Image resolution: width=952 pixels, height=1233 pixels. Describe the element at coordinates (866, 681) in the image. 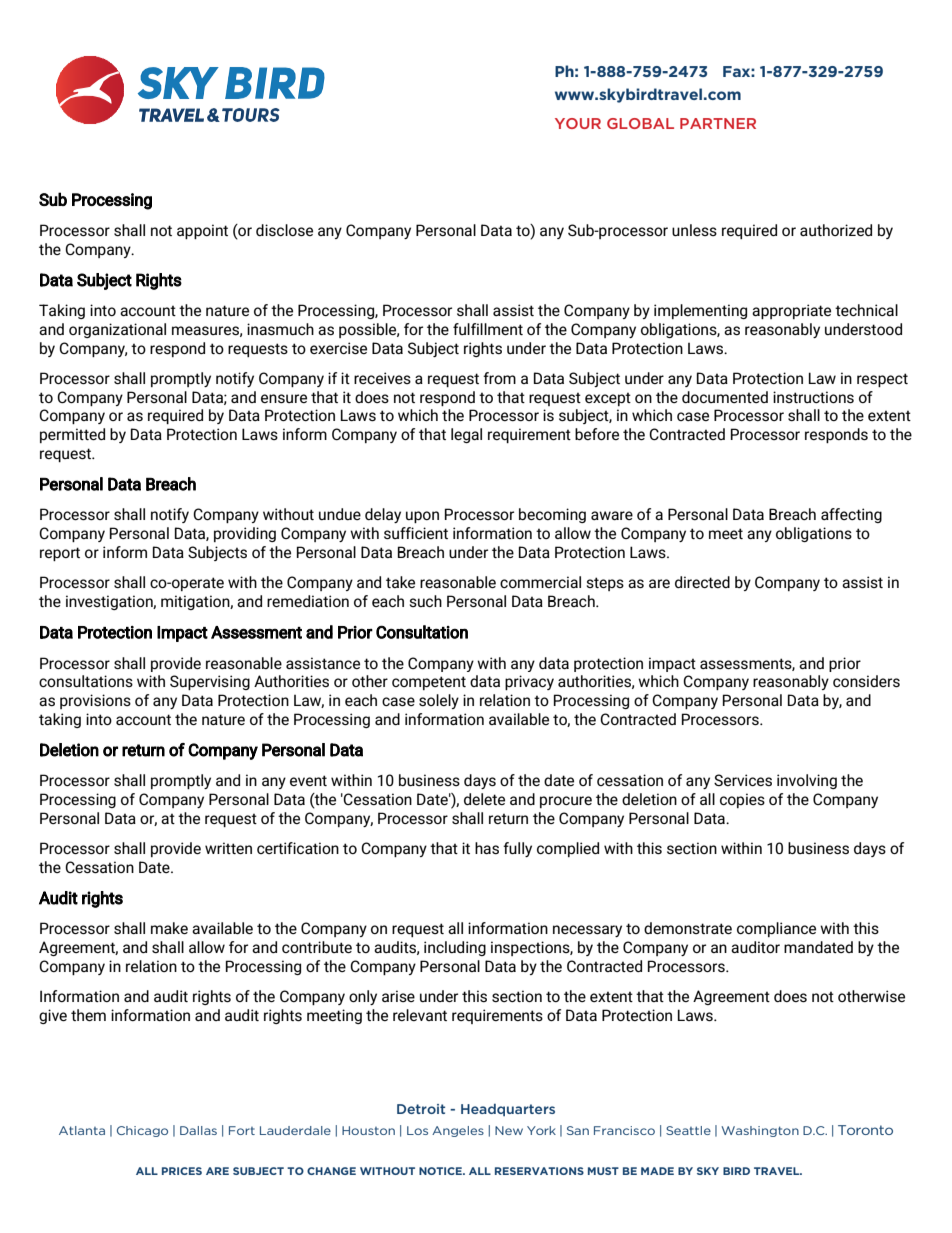

I see `considers` at that location.
